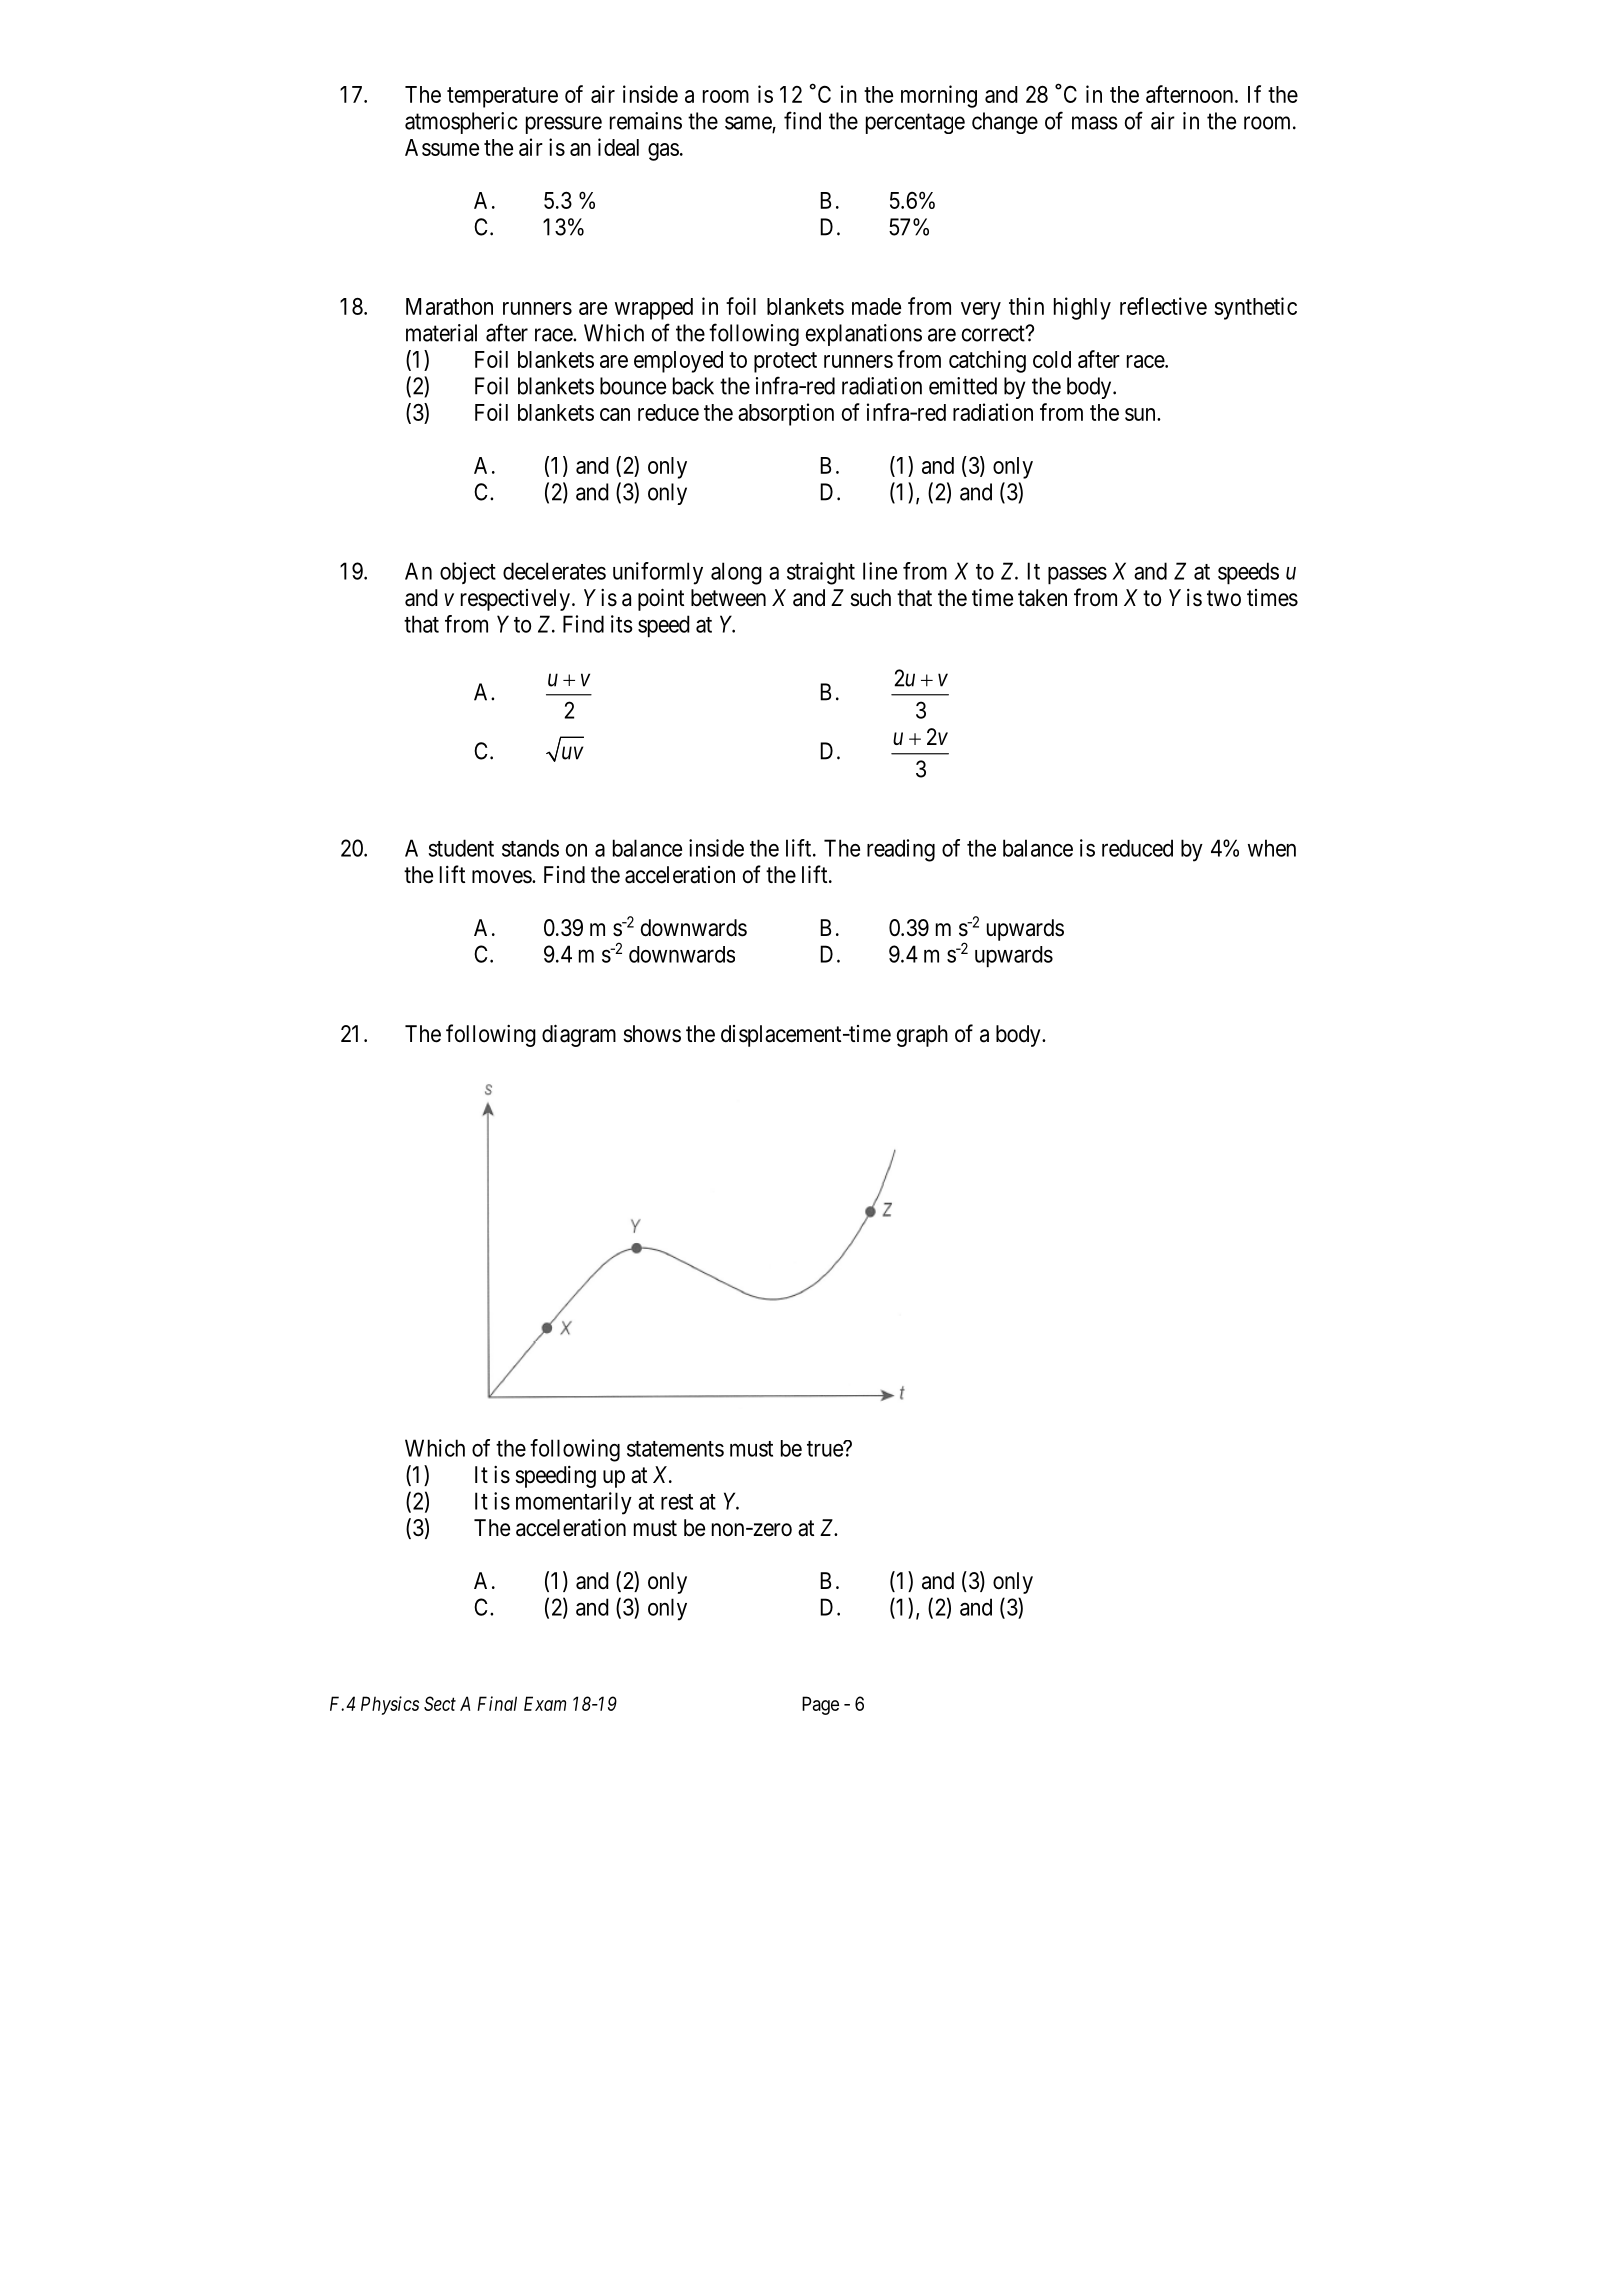 Image resolution: width=1616 pixels, height=2286 pixels. Describe the element at coordinates (615, 414) in the screenshot. I see `can` at that location.
